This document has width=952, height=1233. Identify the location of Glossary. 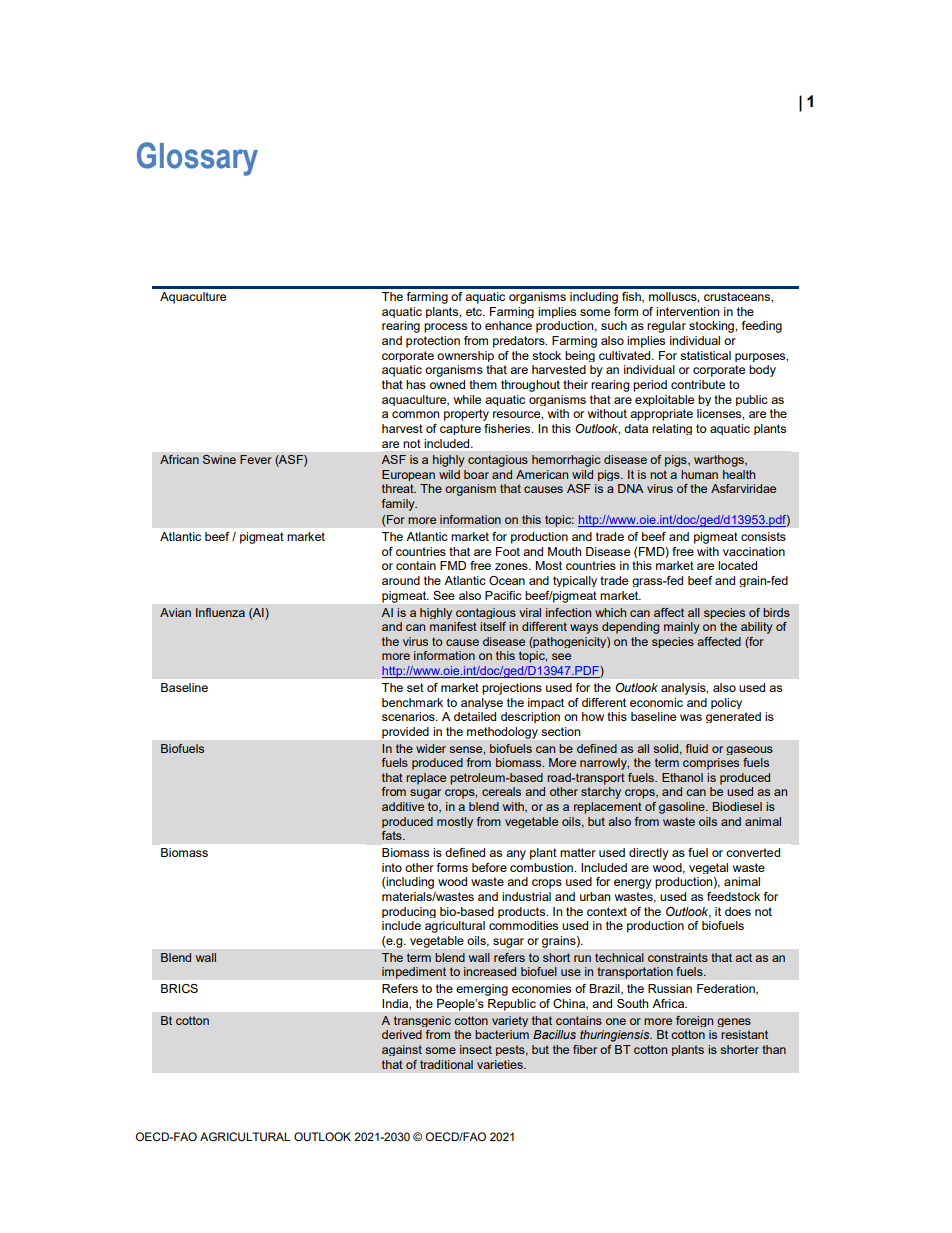
(197, 159).
